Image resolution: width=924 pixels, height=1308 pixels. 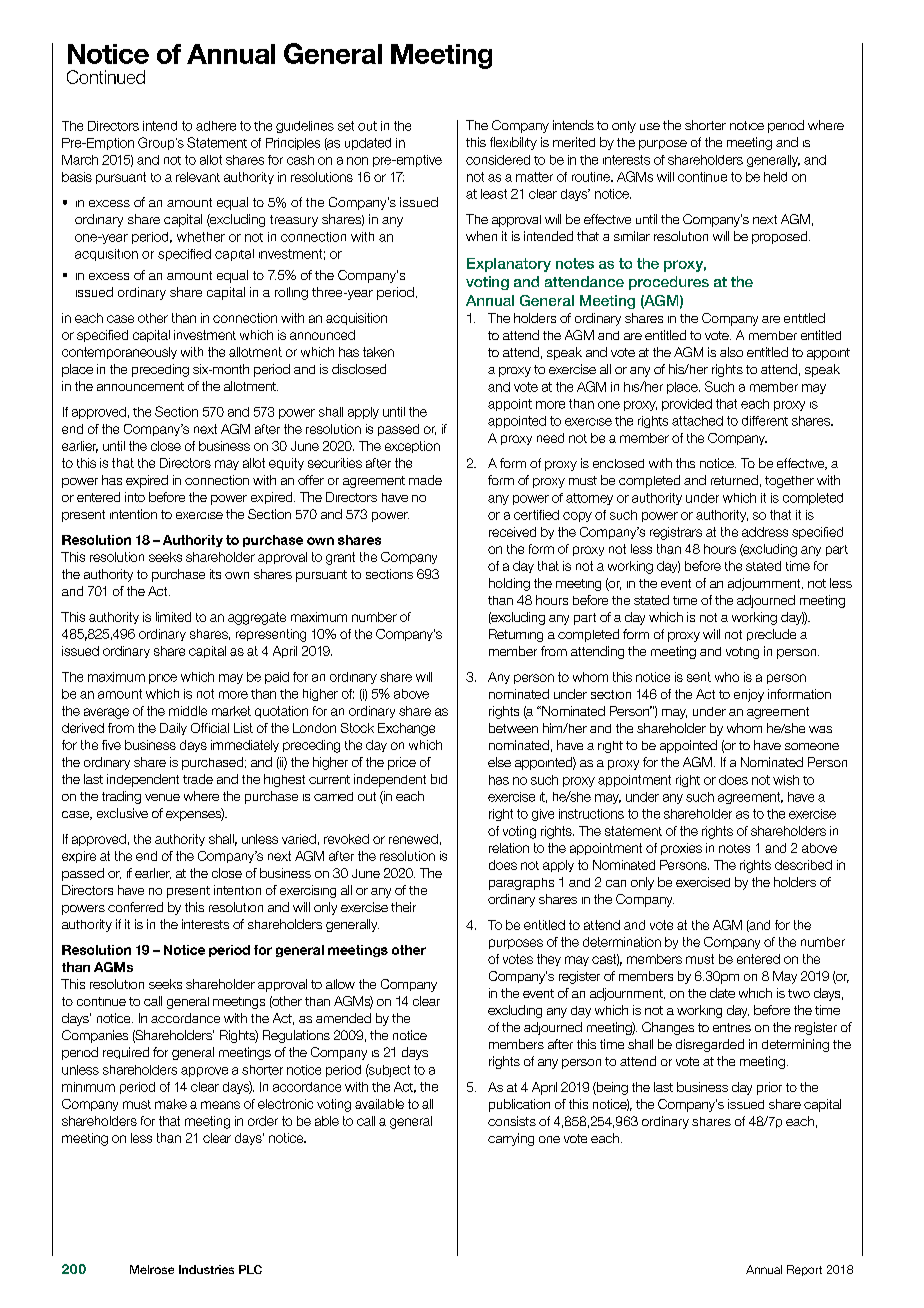 What do you see at coordinates (511, 1139) in the document?
I see `carrying` at bounding box center [511, 1139].
